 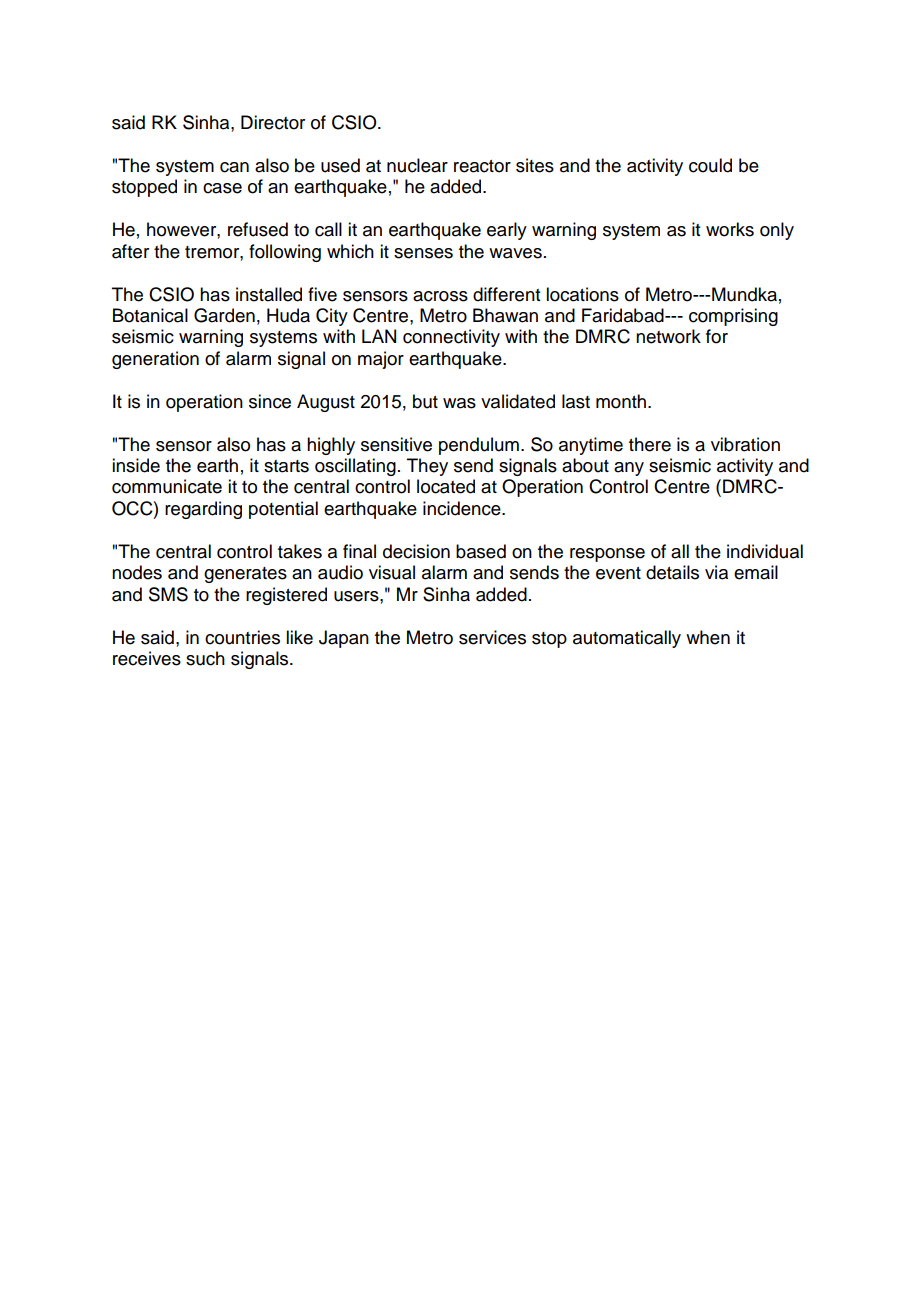 I want to click on after, so click(x=130, y=251).
